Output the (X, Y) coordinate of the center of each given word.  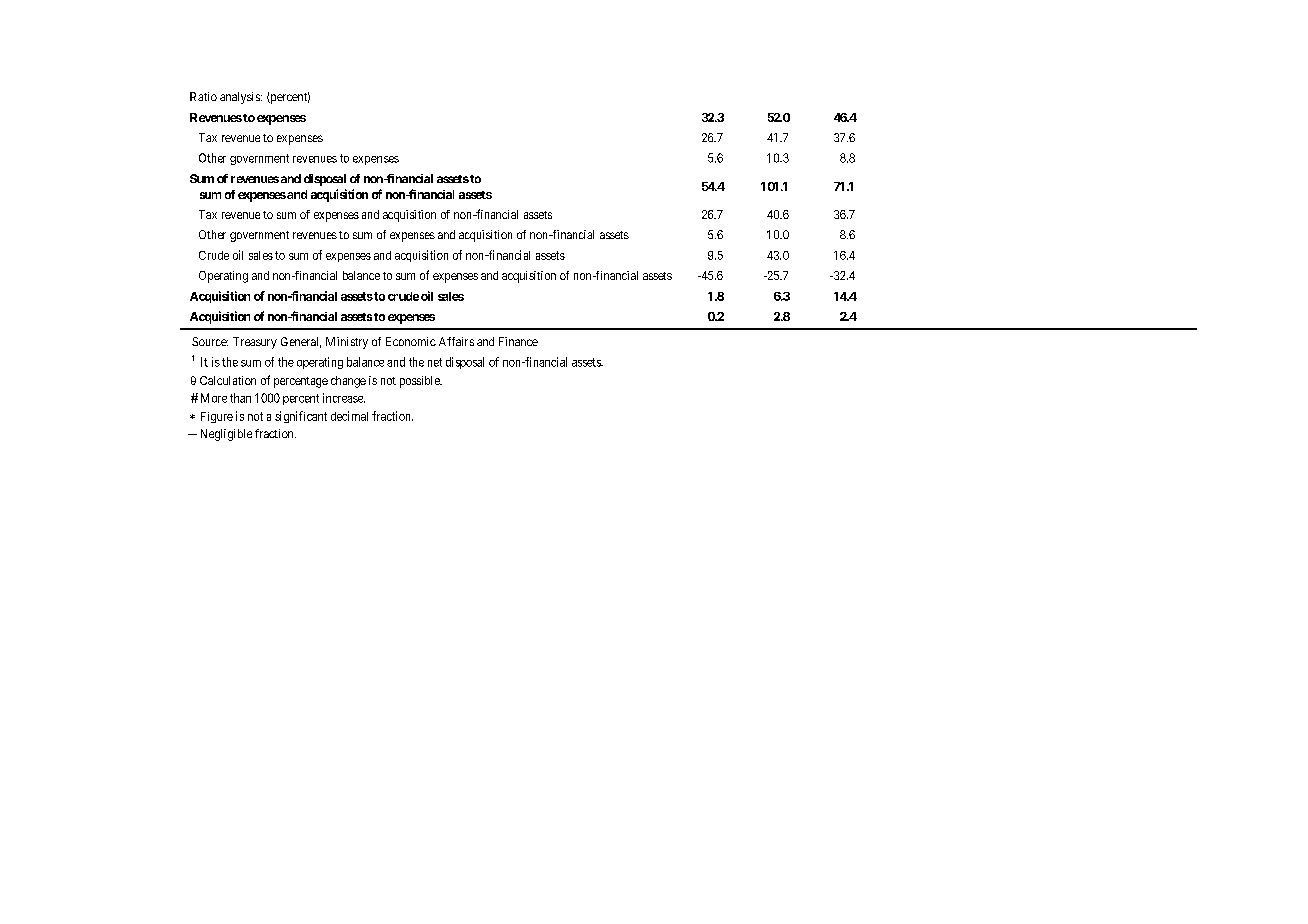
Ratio (203, 96)
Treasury (255, 343)
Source (210, 341)
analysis (241, 98)
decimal (349, 416)
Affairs (456, 341)
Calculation (228, 380)
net (435, 362)
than (240, 398)
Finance (518, 341)
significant (301, 417)
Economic (411, 341)
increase (344, 398)
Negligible (226, 435)
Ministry (347, 343)
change (348, 382)
